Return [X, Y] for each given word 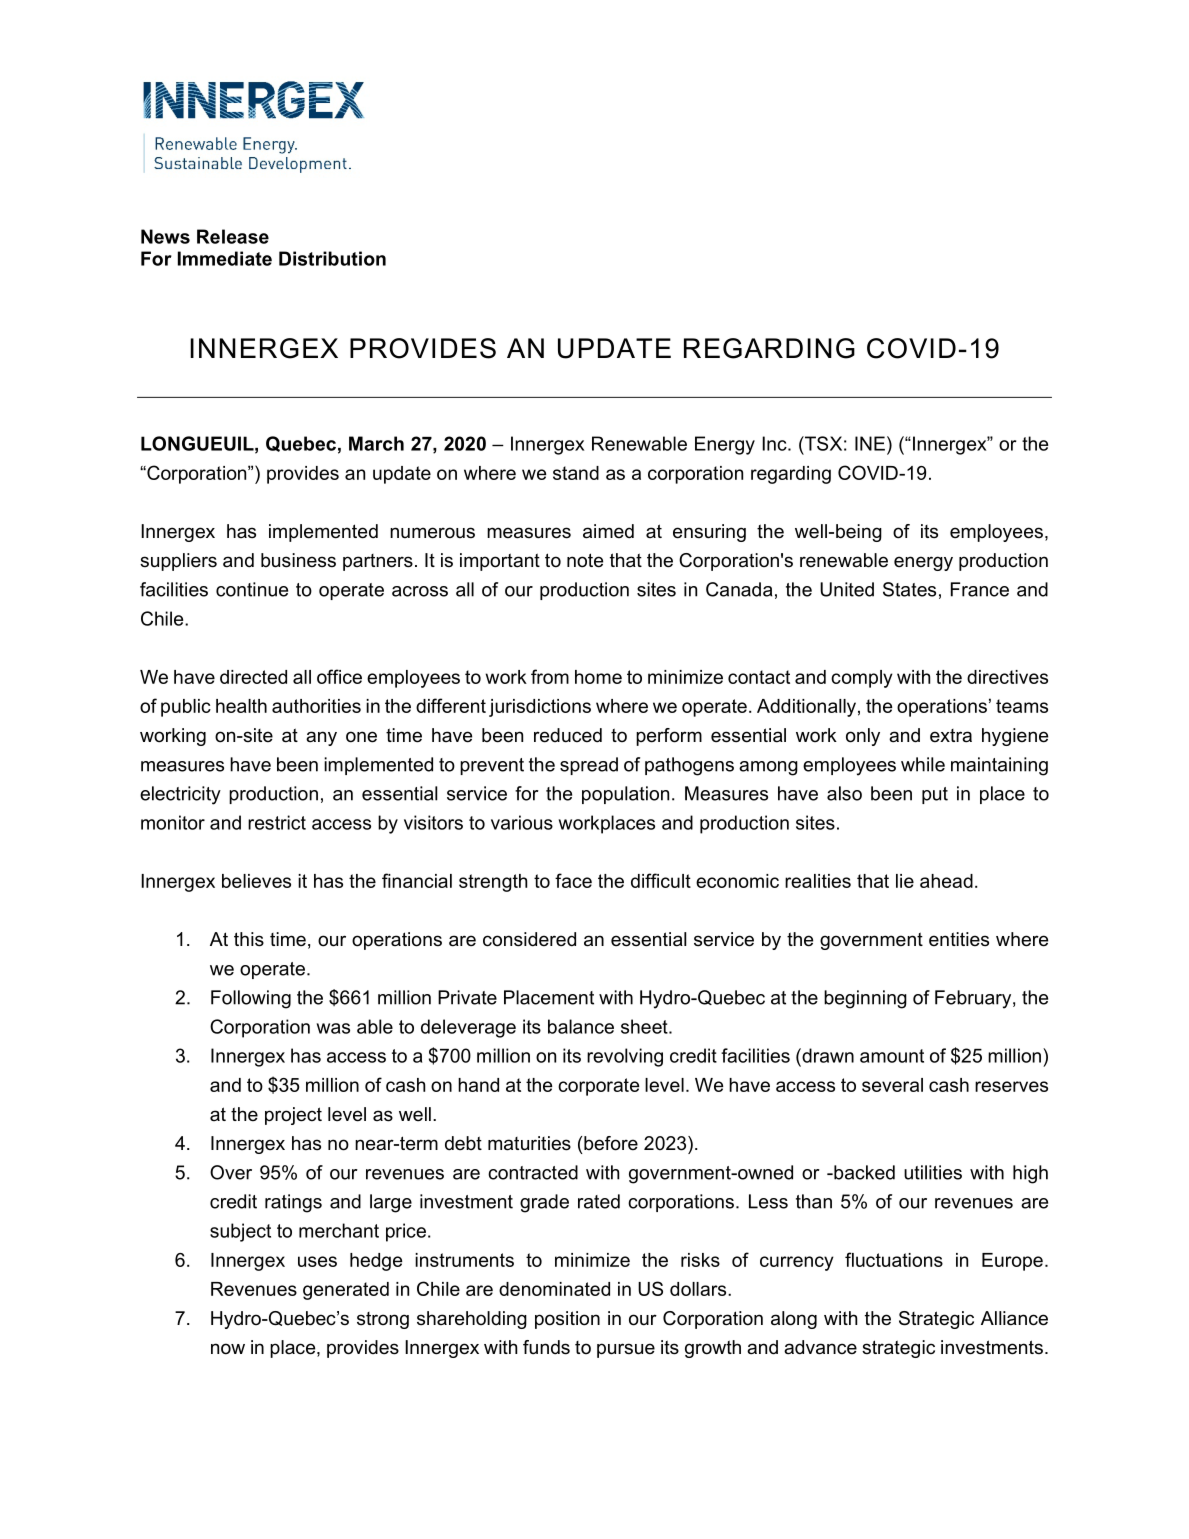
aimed [608, 531]
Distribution [332, 258]
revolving [625, 1057]
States [909, 589]
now [228, 1349]
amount [892, 1056]
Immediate [225, 258]
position [567, 1320]
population [625, 795]
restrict [277, 822]
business [298, 560]
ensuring [709, 533]
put [935, 795]
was [333, 1028]
